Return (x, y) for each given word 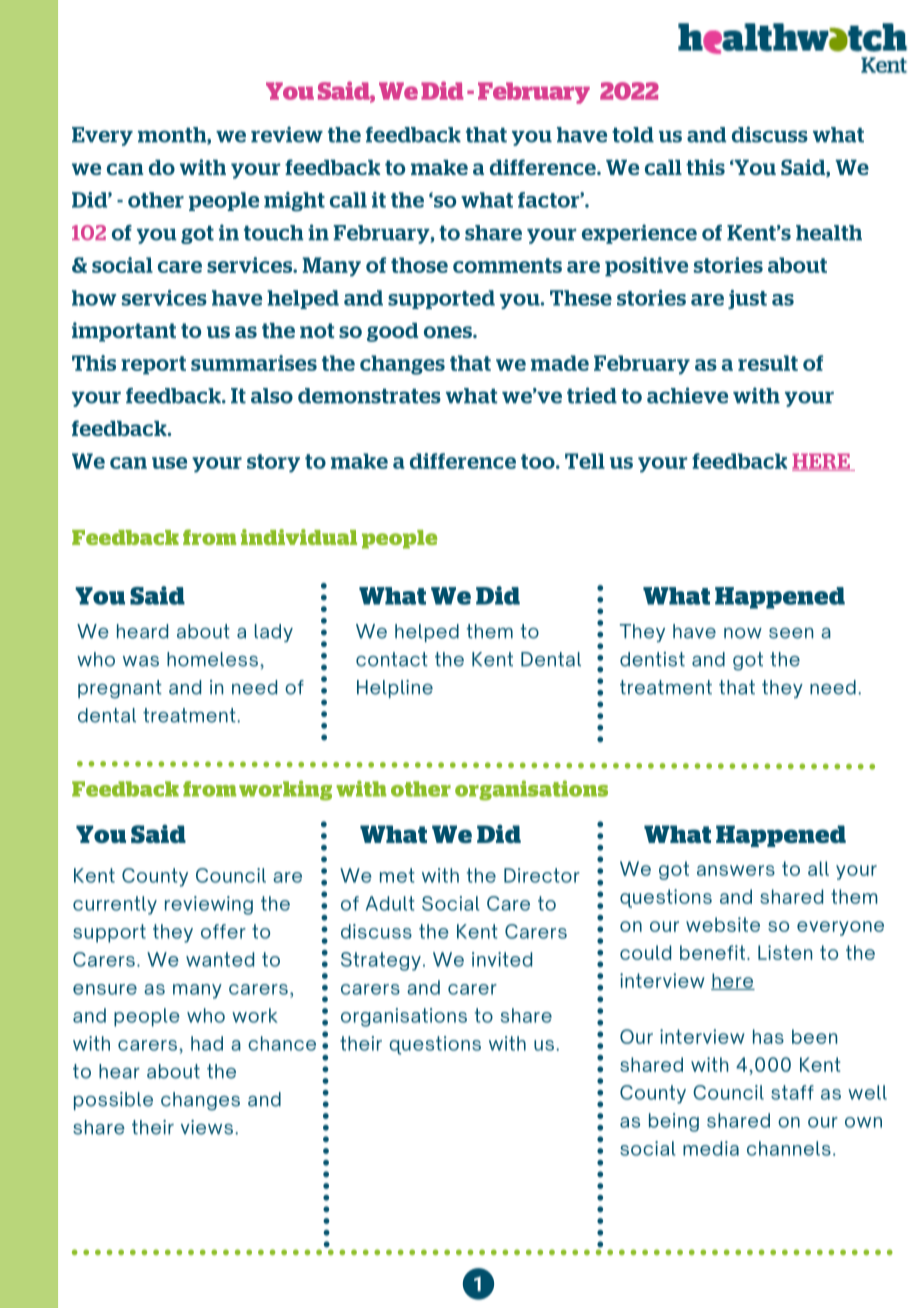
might (294, 202)
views (207, 1127)
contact (392, 659)
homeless (212, 659)
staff (792, 1092)
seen (791, 633)
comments (507, 265)
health (829, 233)
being (674, 1122)
